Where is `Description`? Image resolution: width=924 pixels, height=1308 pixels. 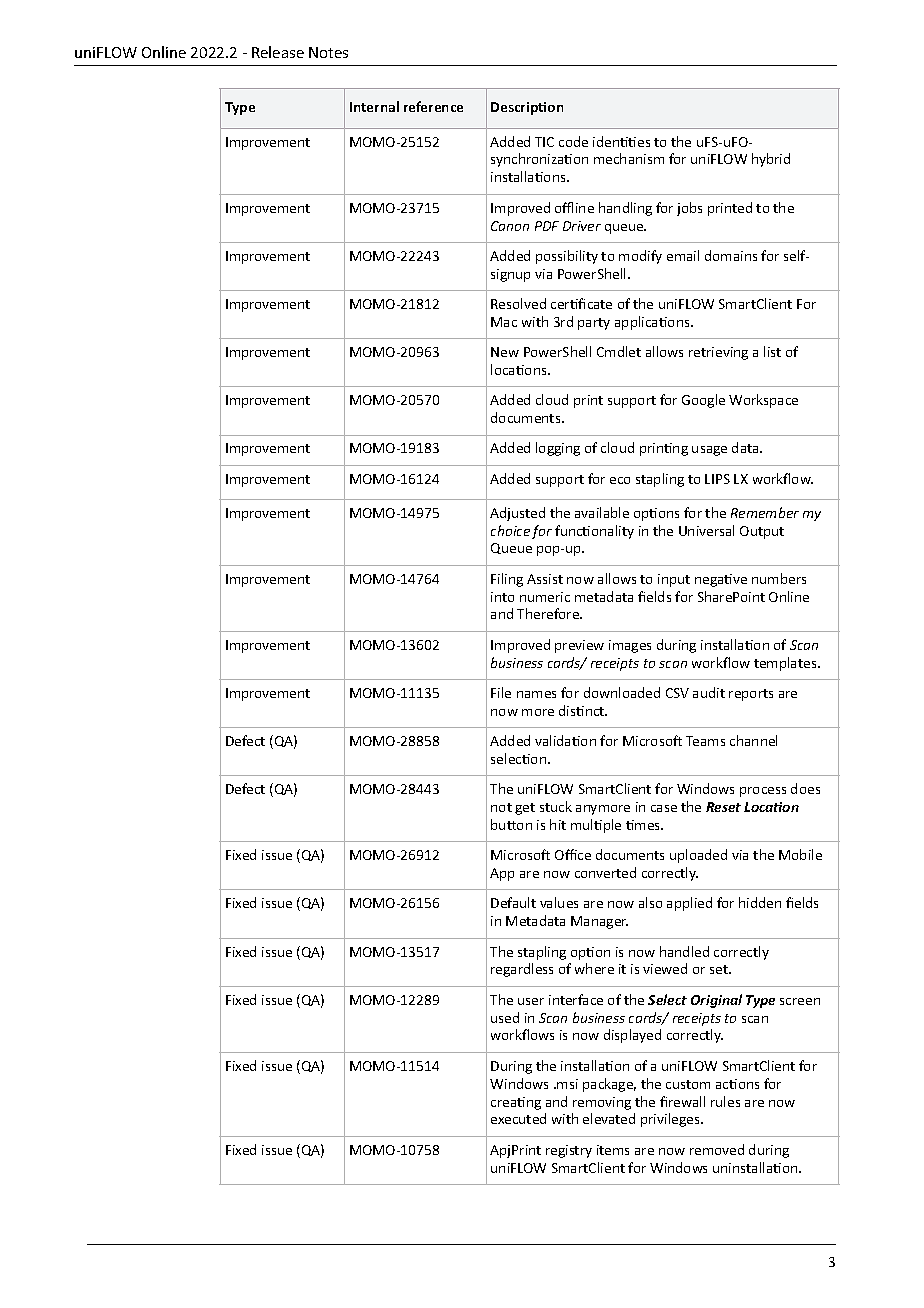
Description is located at coordinates (527, 108).
